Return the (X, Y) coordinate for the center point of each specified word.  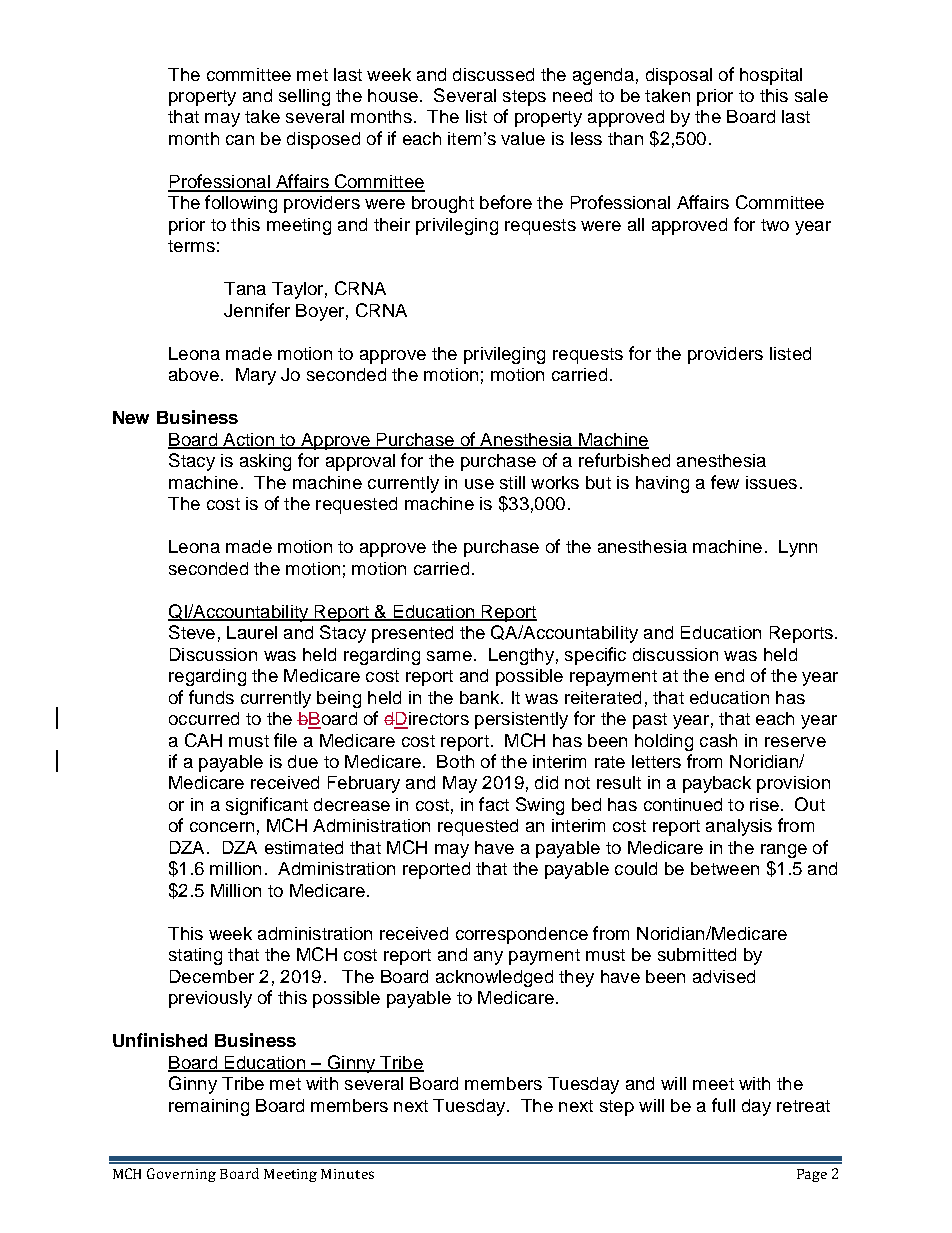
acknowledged (494, 978)
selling (304, 97)
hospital (771, 76)
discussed (493, 74)
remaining (209, 1107)
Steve (192, 632)
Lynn (798, 548)
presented (412, 634)
